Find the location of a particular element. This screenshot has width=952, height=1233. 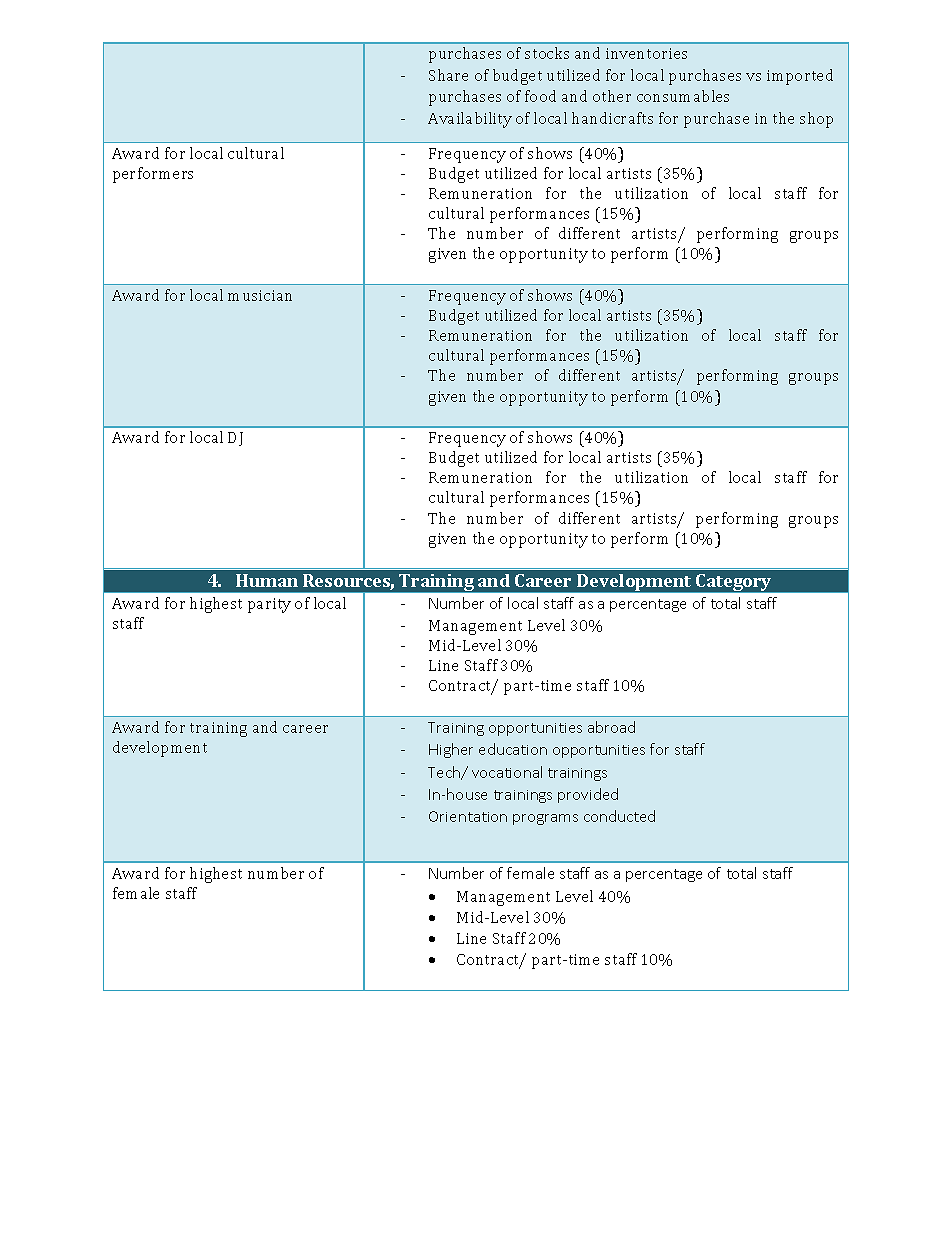

Tech is located at coordinates (445, 773).
